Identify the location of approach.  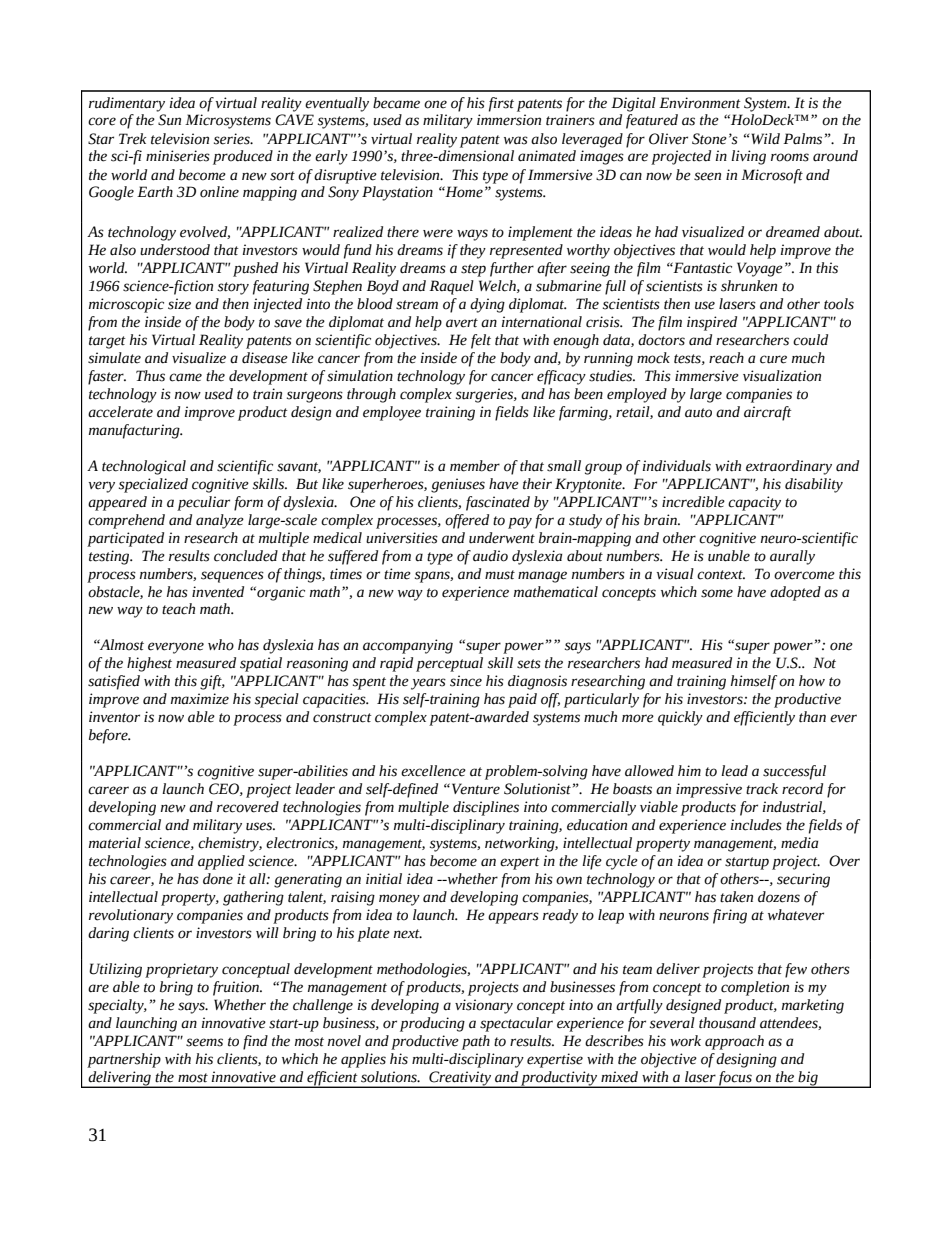
(734, 1042).
